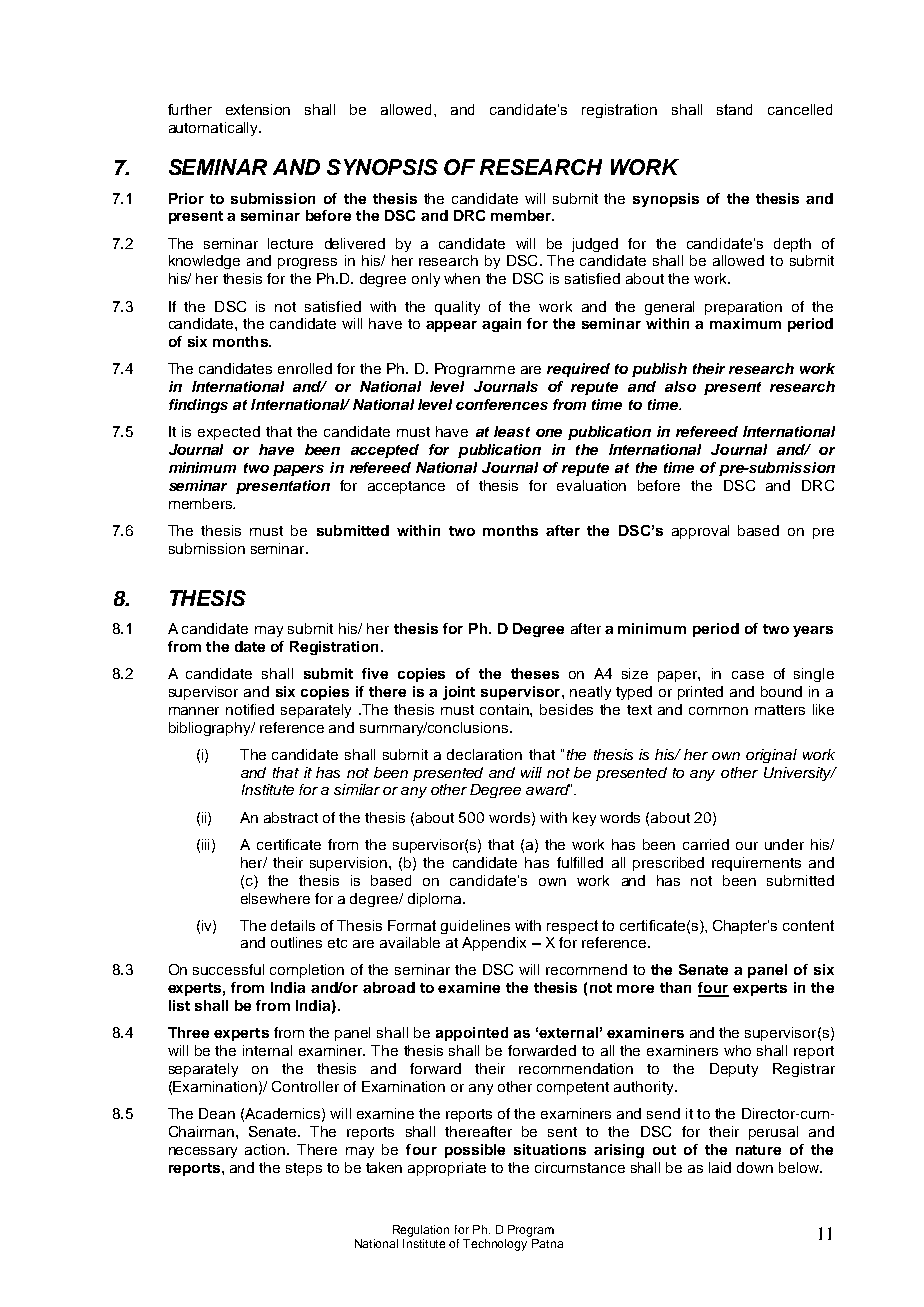  Describe the element at coordinates (595, 245) in the screenshot. I see `judged` at that location.
